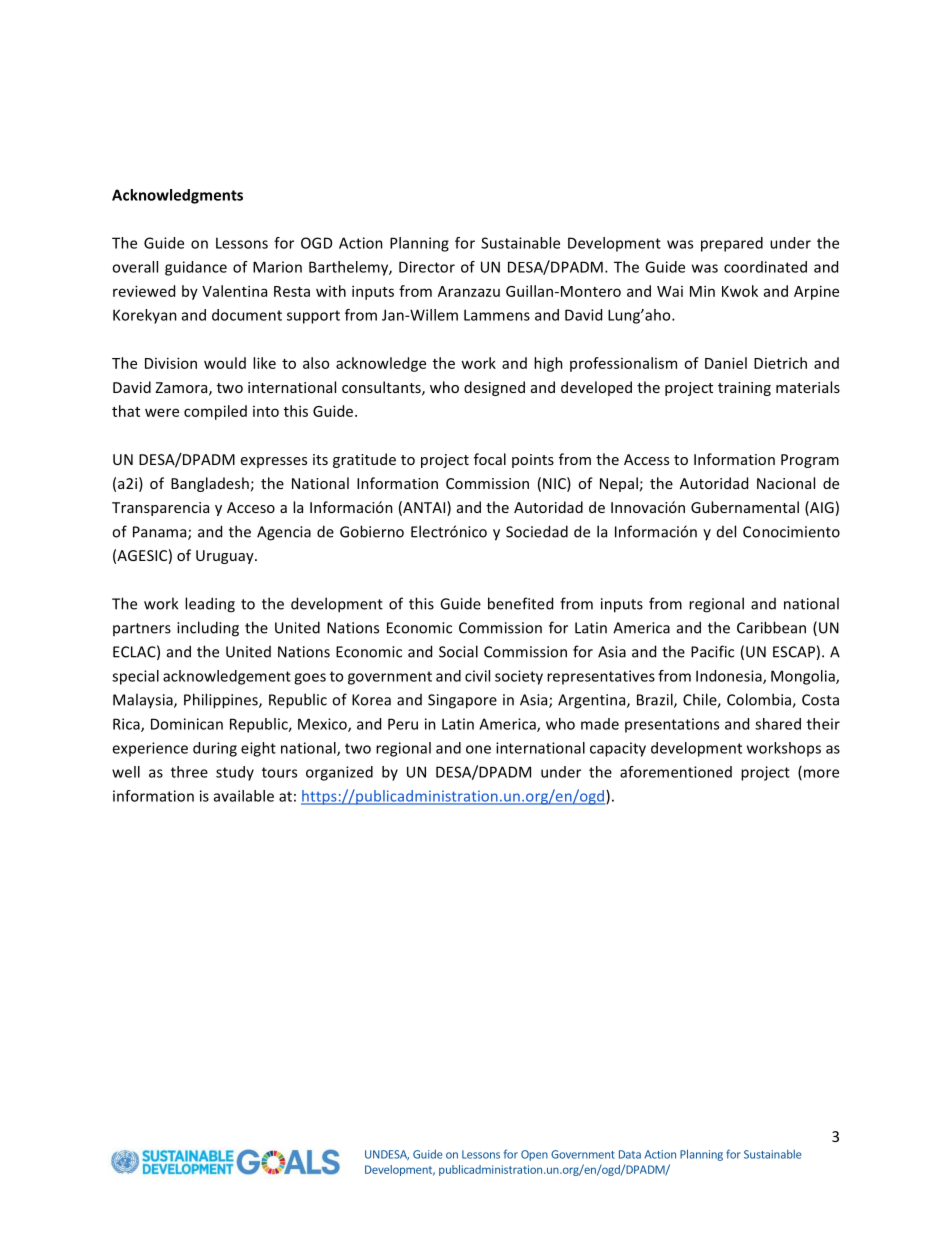 This screenshot has height=1233, width=952. I want to click on Director, so click(427, 267).
